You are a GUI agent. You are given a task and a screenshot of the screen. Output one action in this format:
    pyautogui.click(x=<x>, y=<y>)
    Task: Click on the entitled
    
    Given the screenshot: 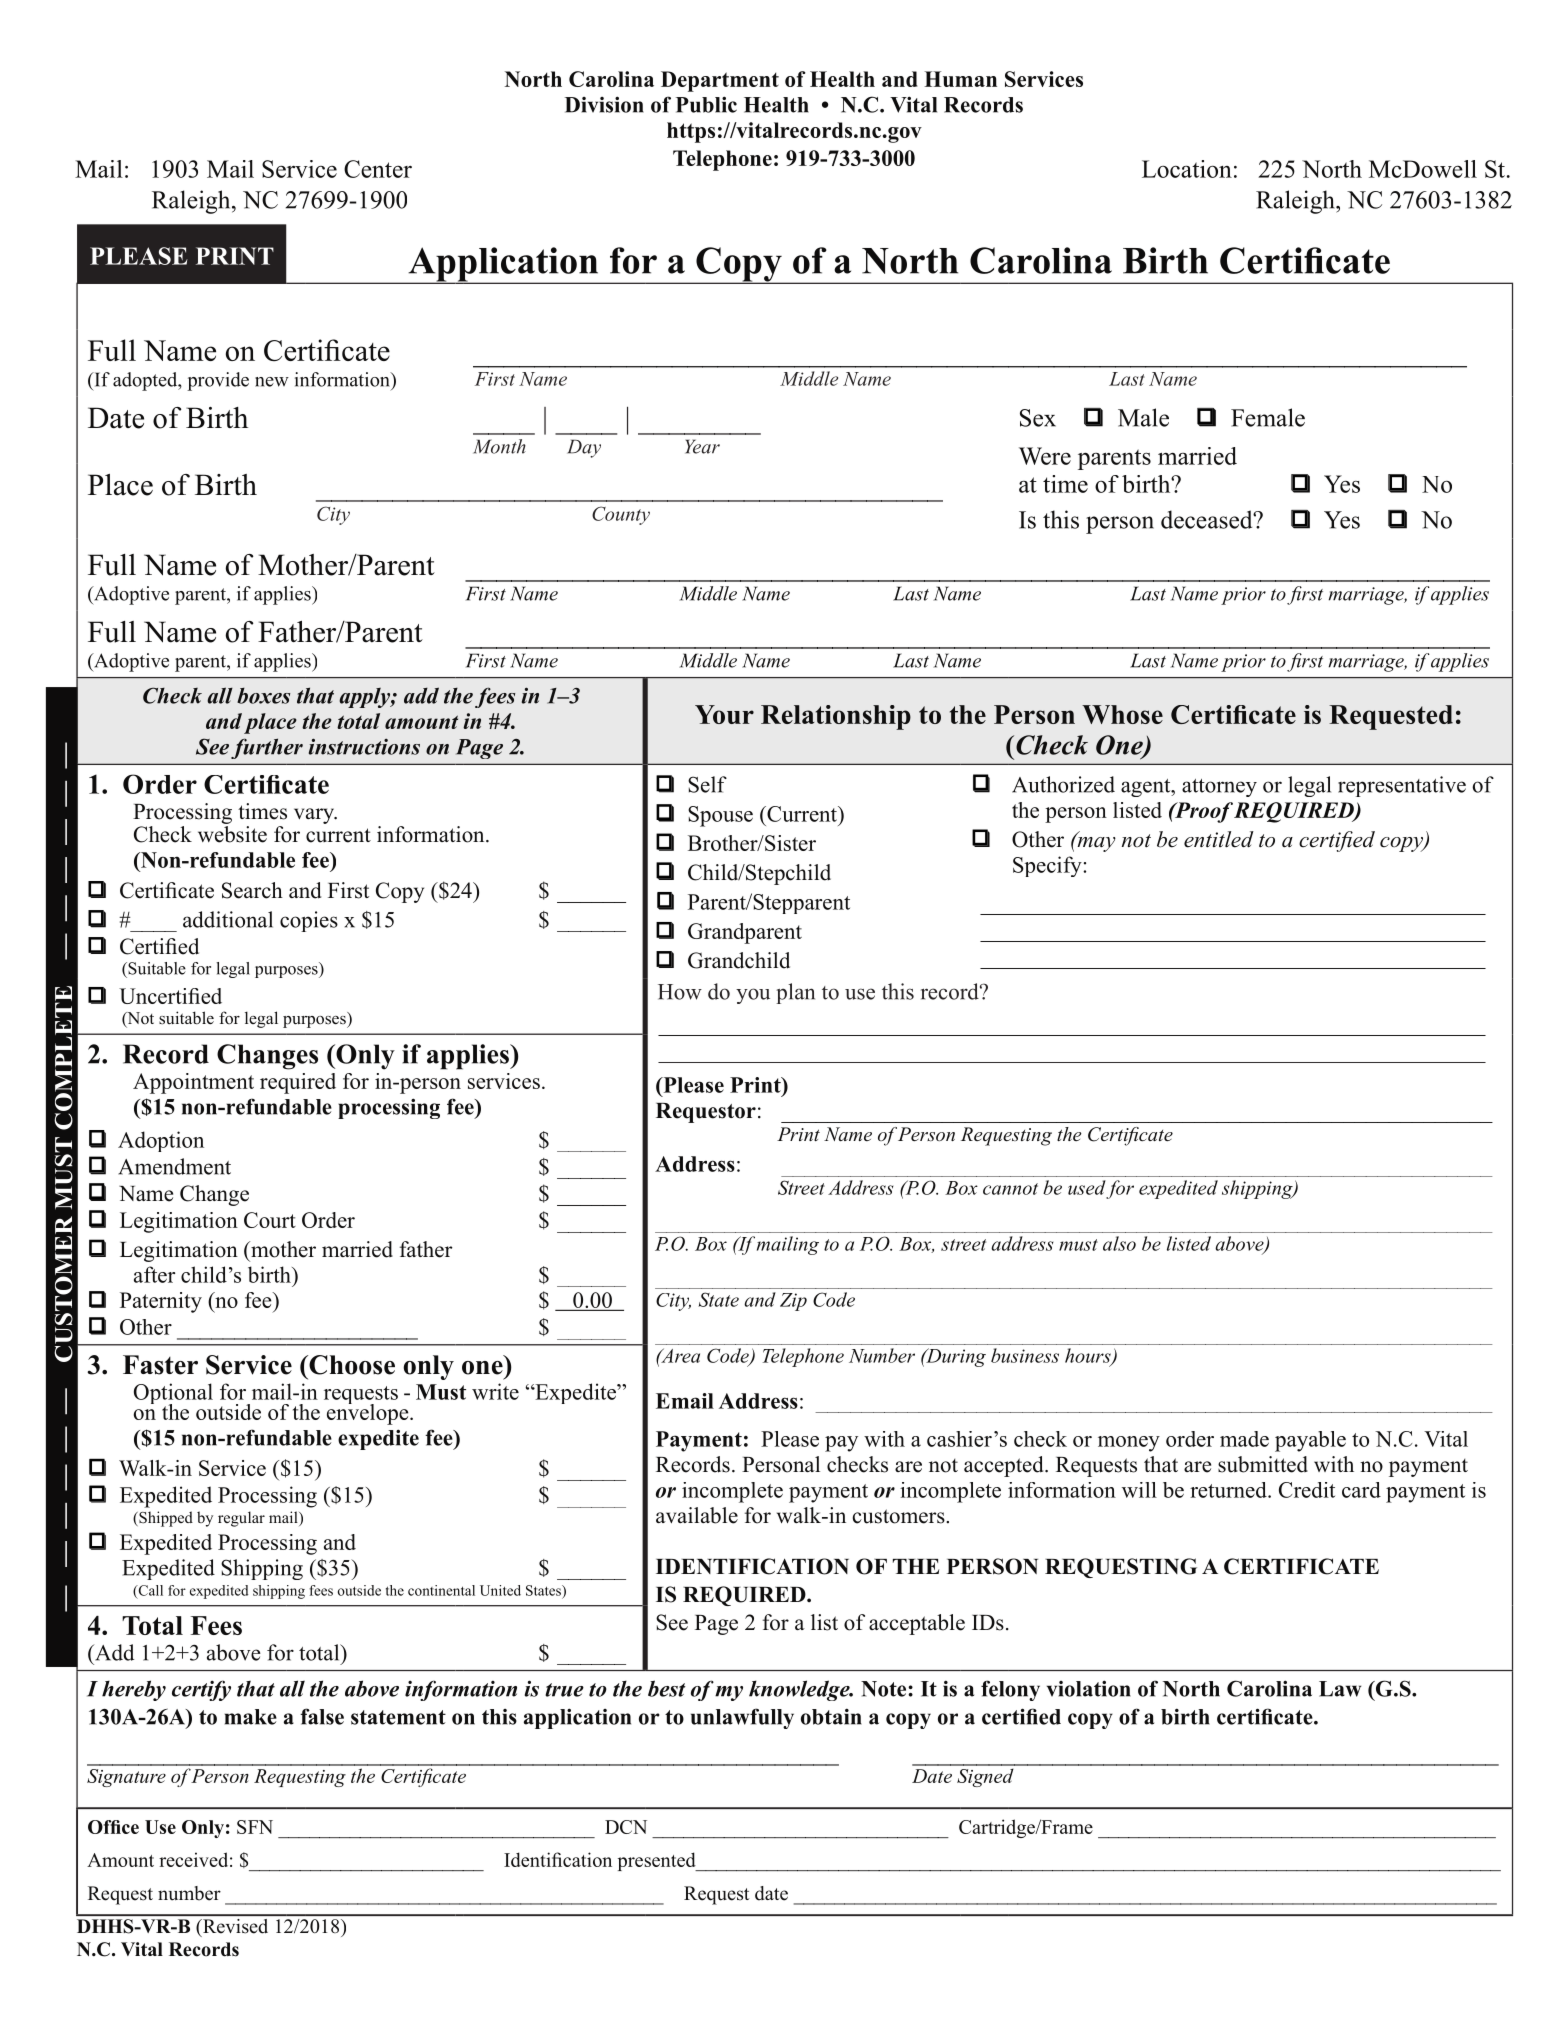 What is the action you would take?
    pyautogui.click(x=1219, y=839)
